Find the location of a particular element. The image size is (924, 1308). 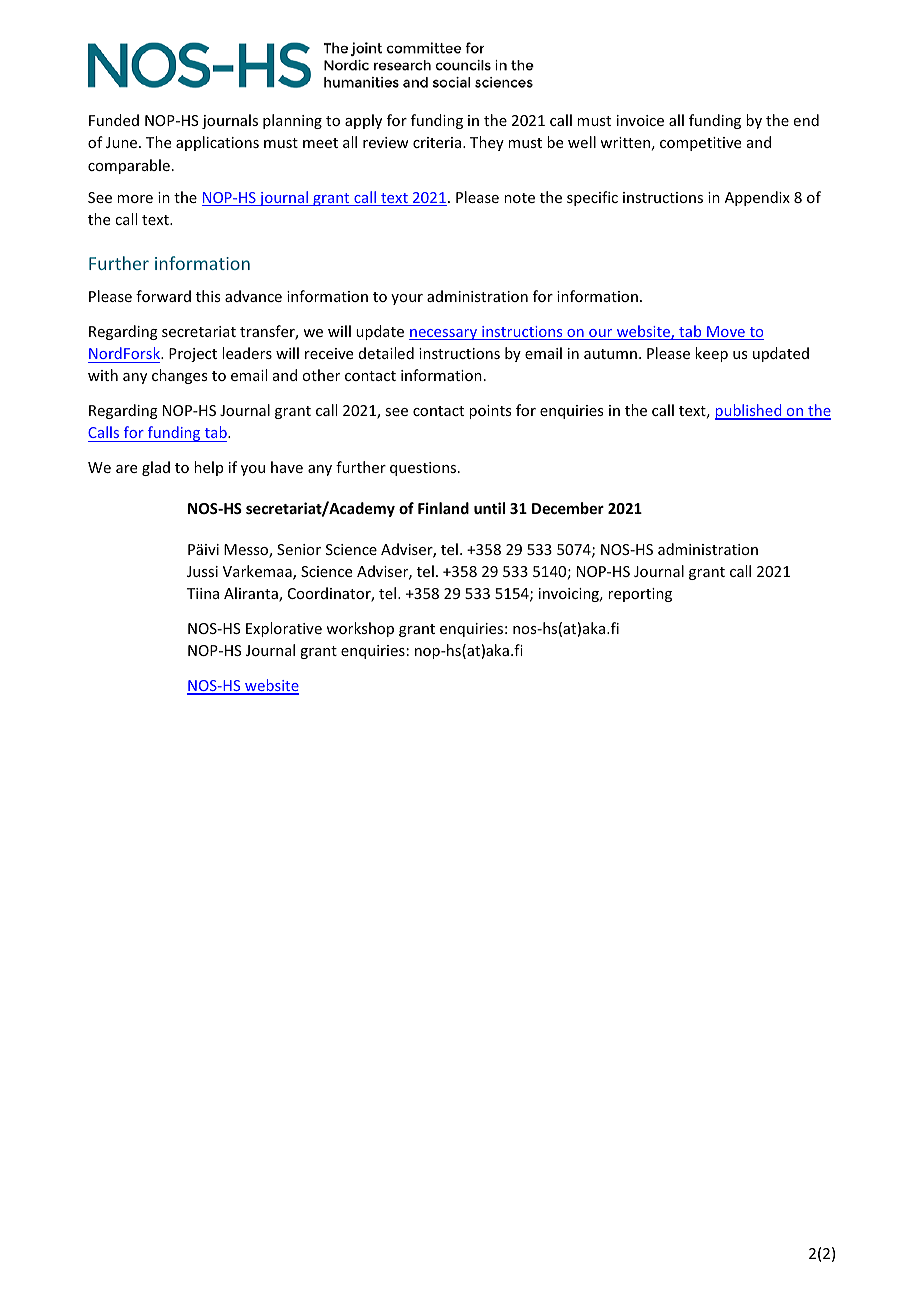

competitive is located at coordinates (700, 144).
